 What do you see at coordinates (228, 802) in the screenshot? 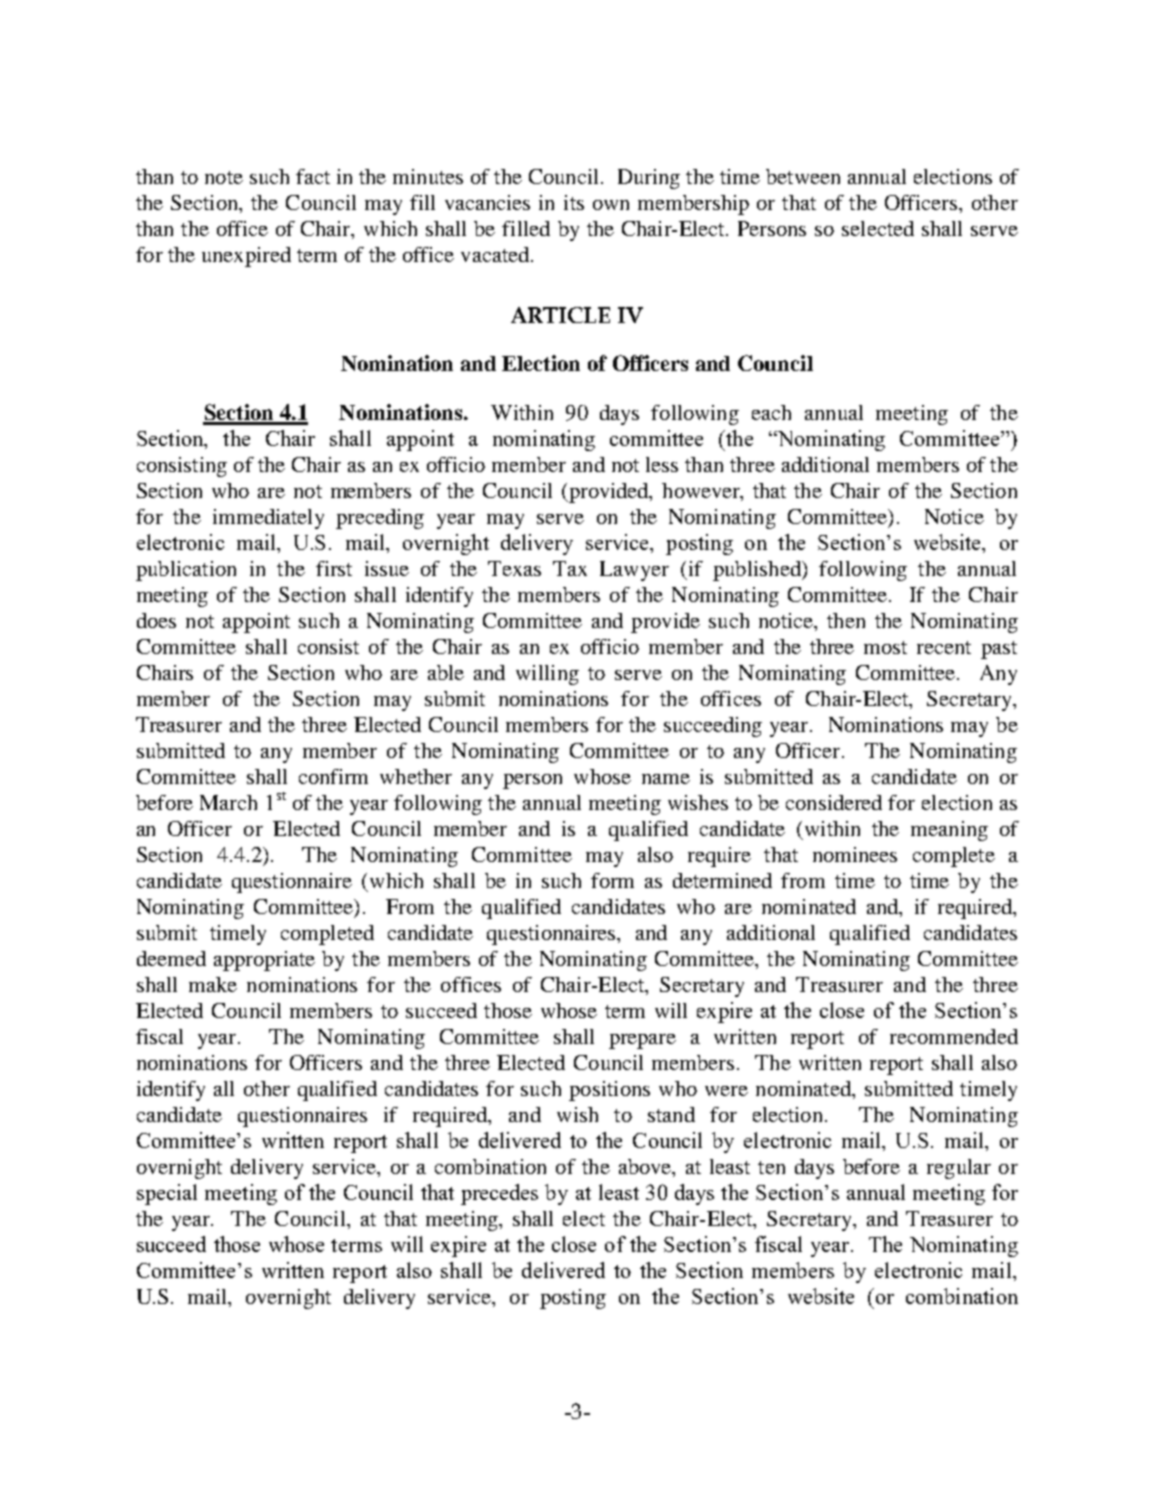
I see `March` at bounding box center [228, 802].
